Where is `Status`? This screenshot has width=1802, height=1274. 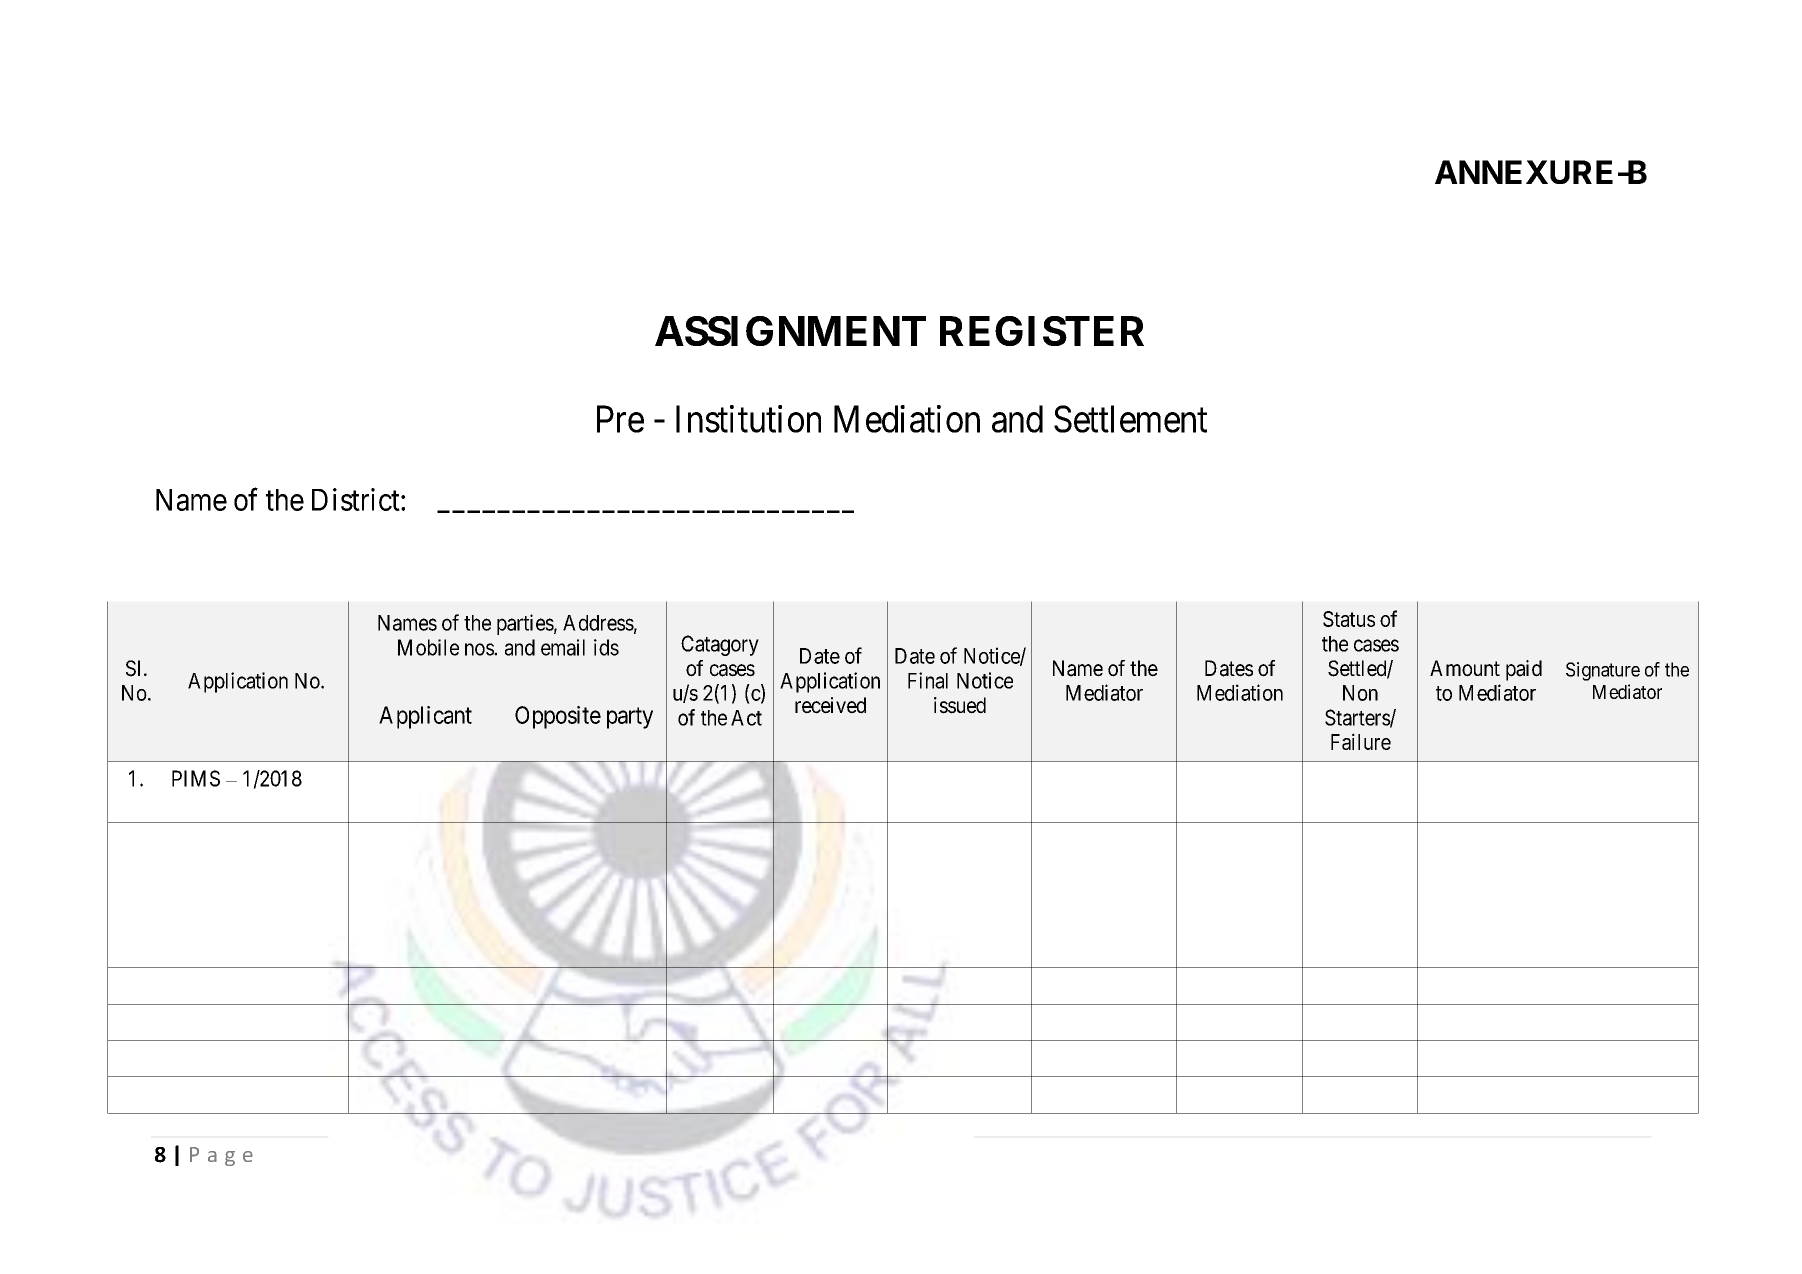 Status is located at coordinates (1349, 619).
